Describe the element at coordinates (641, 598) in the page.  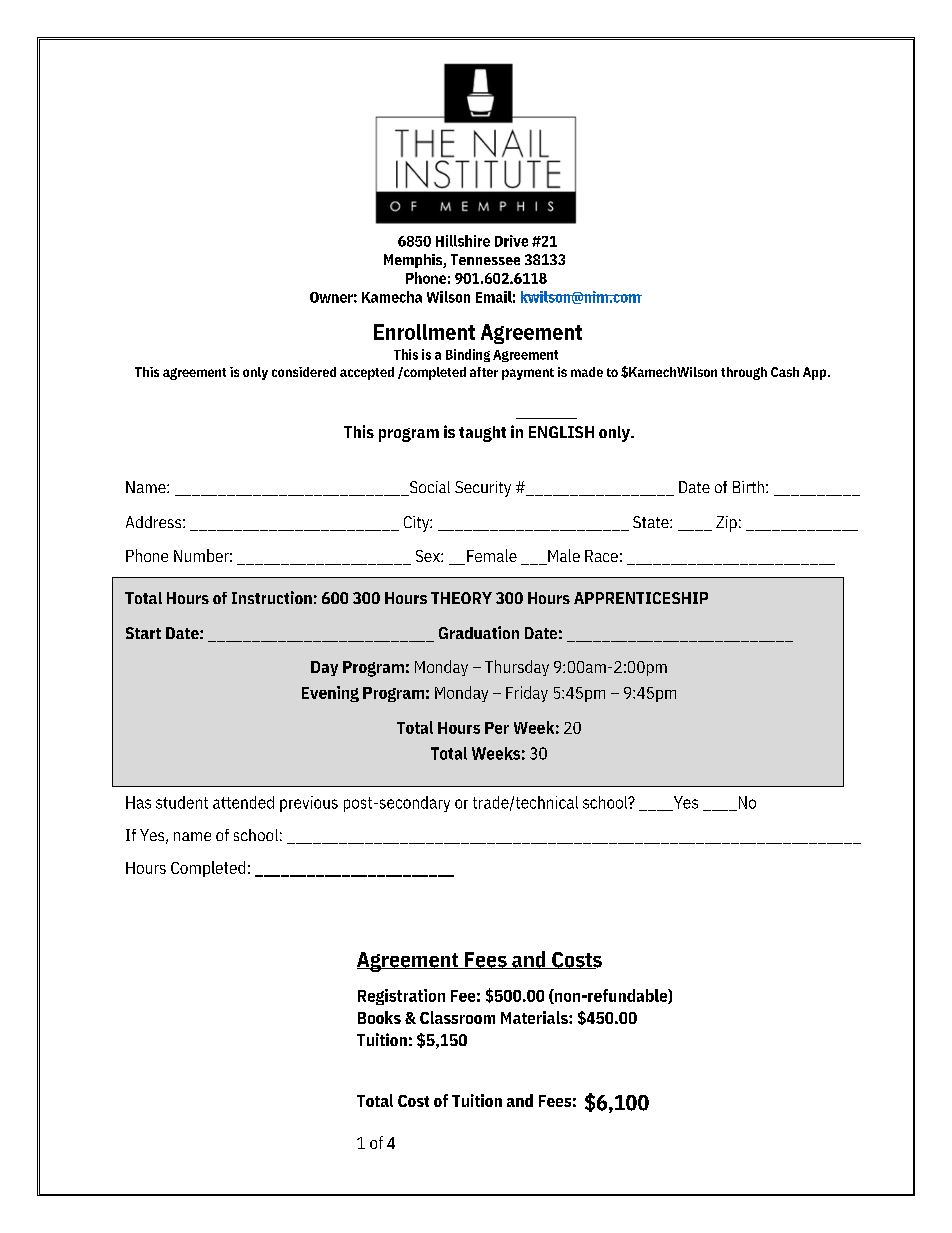
I see `APPRENTICESHIP` at that location.
